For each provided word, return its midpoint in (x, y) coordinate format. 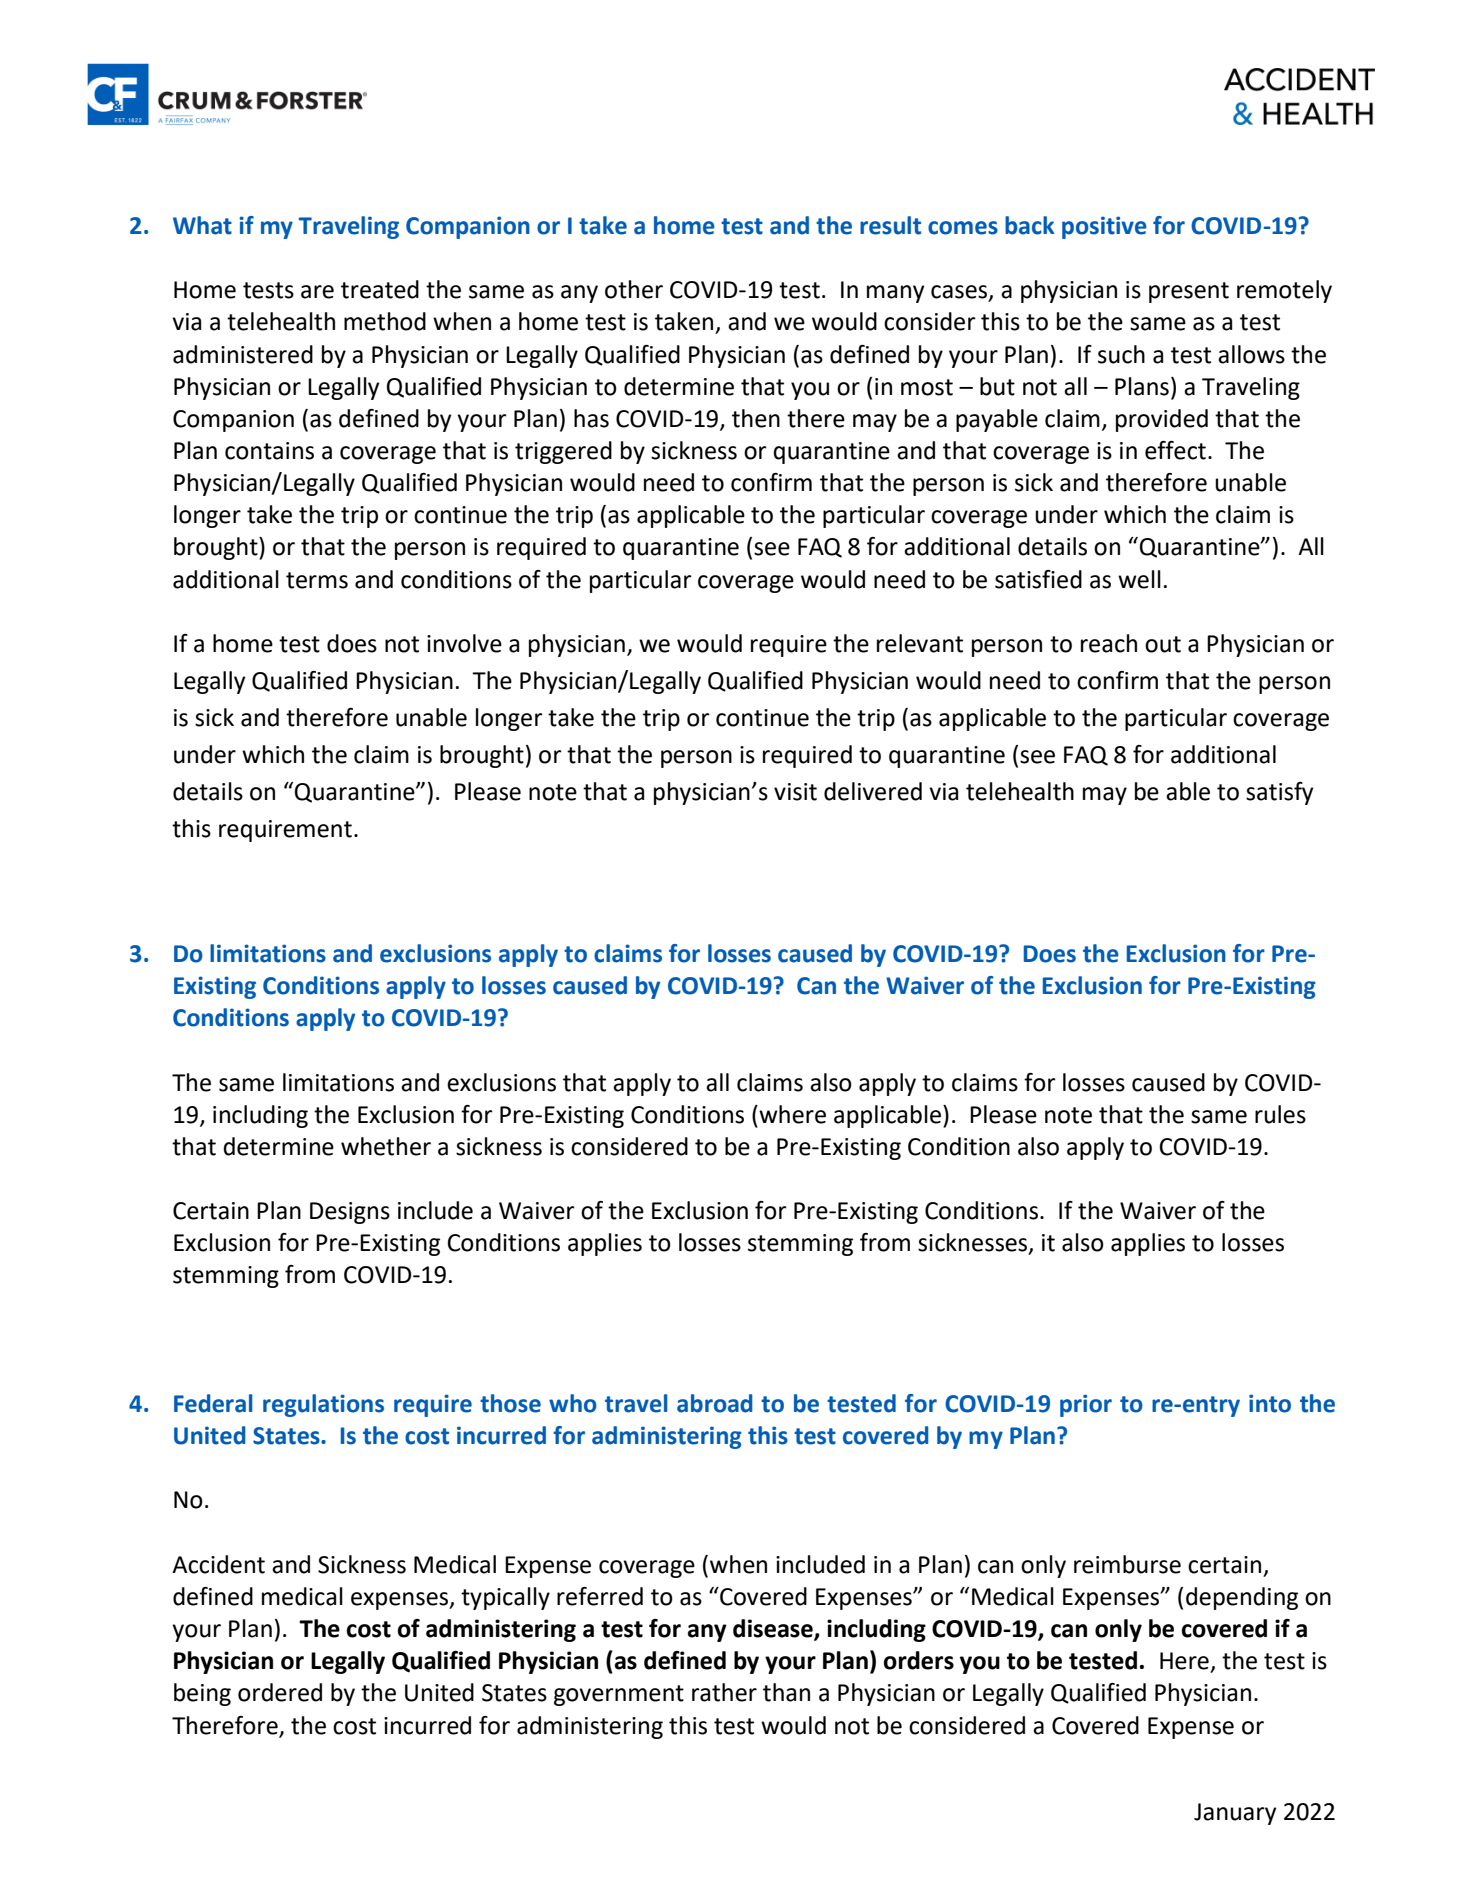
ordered (280, 1692)
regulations (323, 1405)
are (317, 292)
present (1189, 292)
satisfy (1279, 793)
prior (1086, 1405)
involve (464, 643)
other (634, 289)
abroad (715, 1403)
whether (386, 1146)
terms (317, 580)
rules (1280, 1114)
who (573, 1403)
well (1139, 579)
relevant (920, 643)
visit (795, 792)
